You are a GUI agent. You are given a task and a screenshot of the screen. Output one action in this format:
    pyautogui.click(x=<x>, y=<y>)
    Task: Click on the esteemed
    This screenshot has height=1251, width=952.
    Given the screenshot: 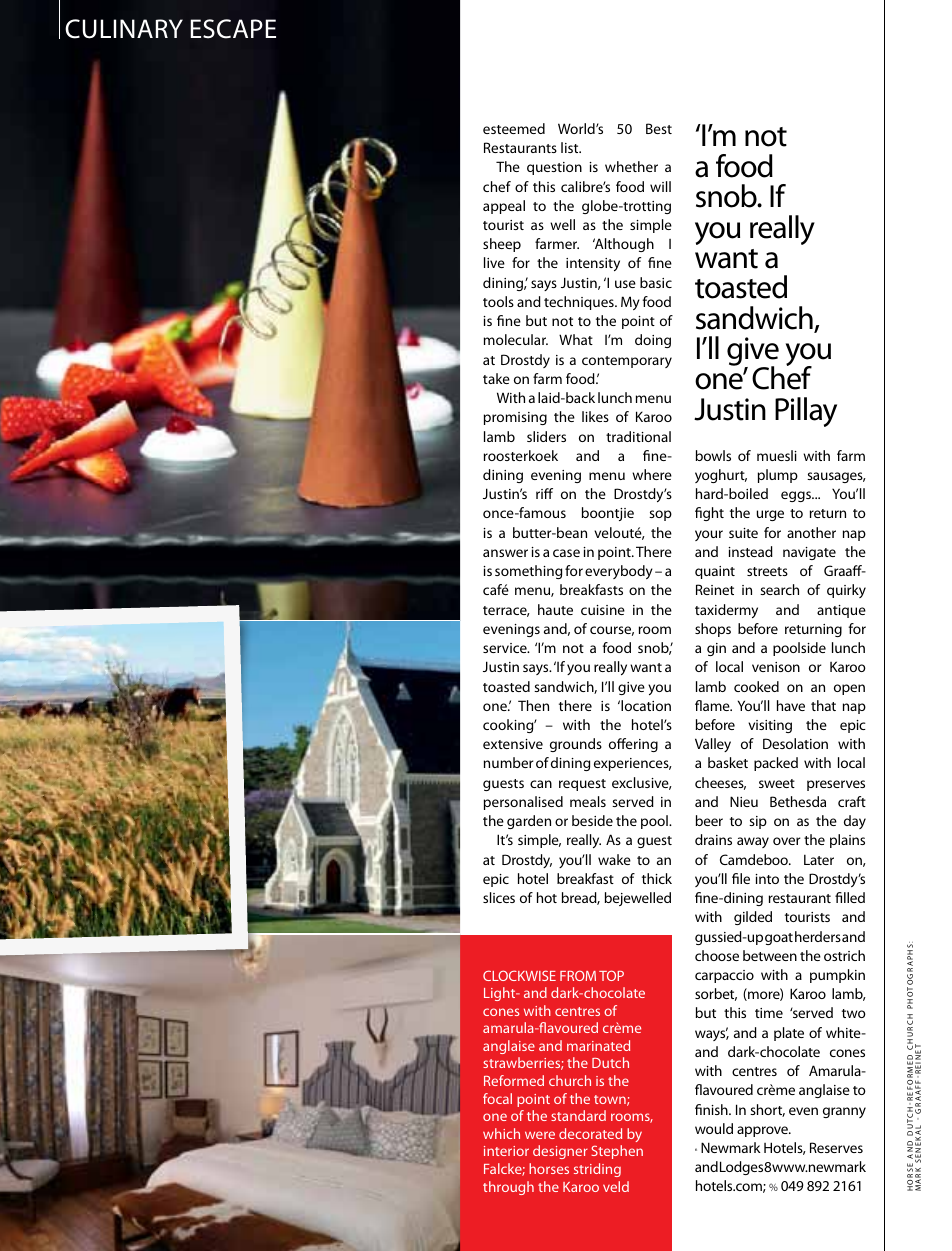 What is the action you would take?
    pyautogui.click(x=514, y=128)
